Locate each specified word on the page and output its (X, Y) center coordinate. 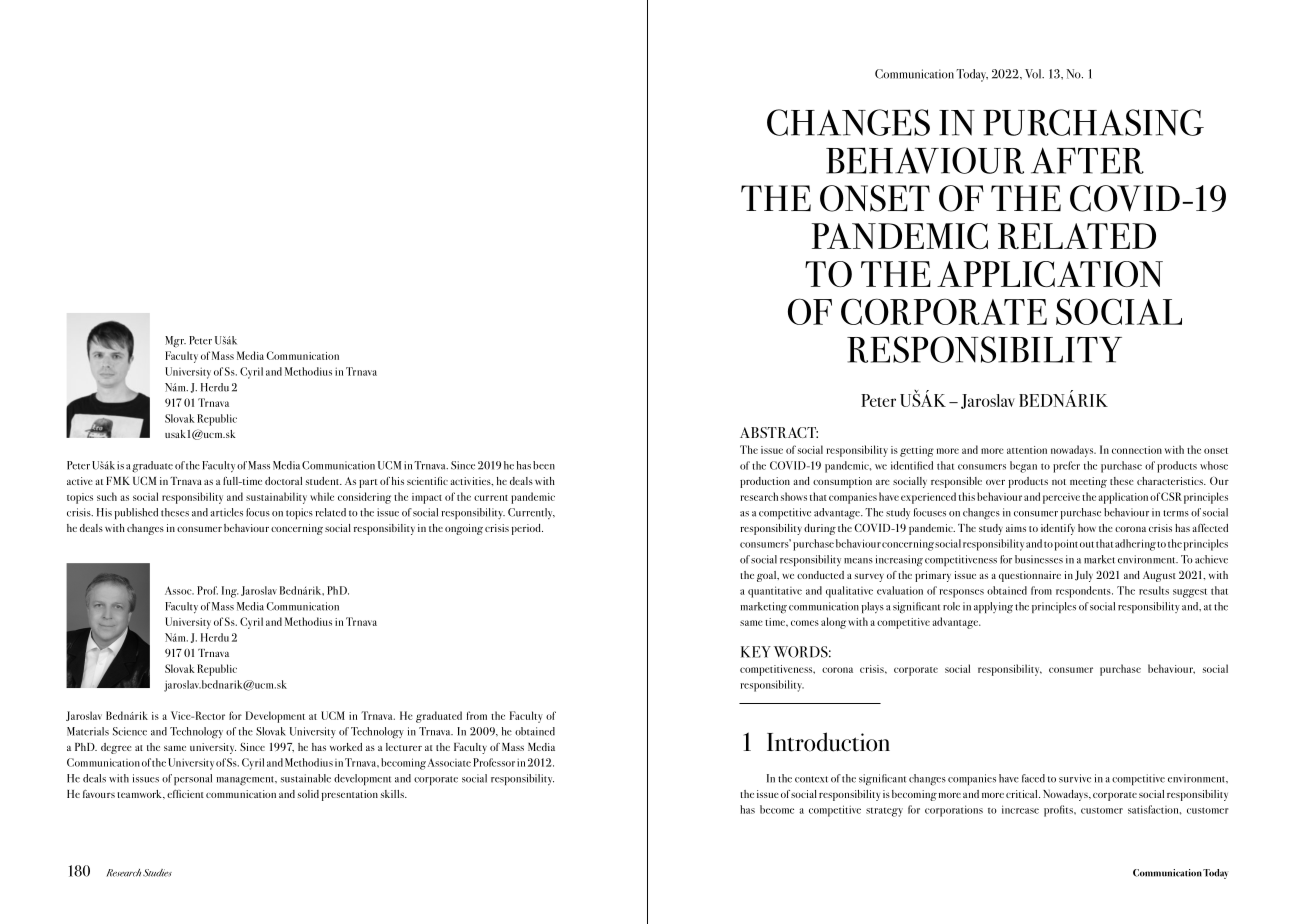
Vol (1034, 74)
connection (1137, 450)
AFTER (1087, 160)
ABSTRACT (779, 432)
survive (1075, 778)
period (527, 529)
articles (226, 512)
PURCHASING (1093, 122)
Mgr (175, 342)
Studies (157, 873)
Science (130, 731)
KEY (756, 652)
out (1087, 544)
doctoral (283, 481)
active (80, 481)
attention (1027, 450)
